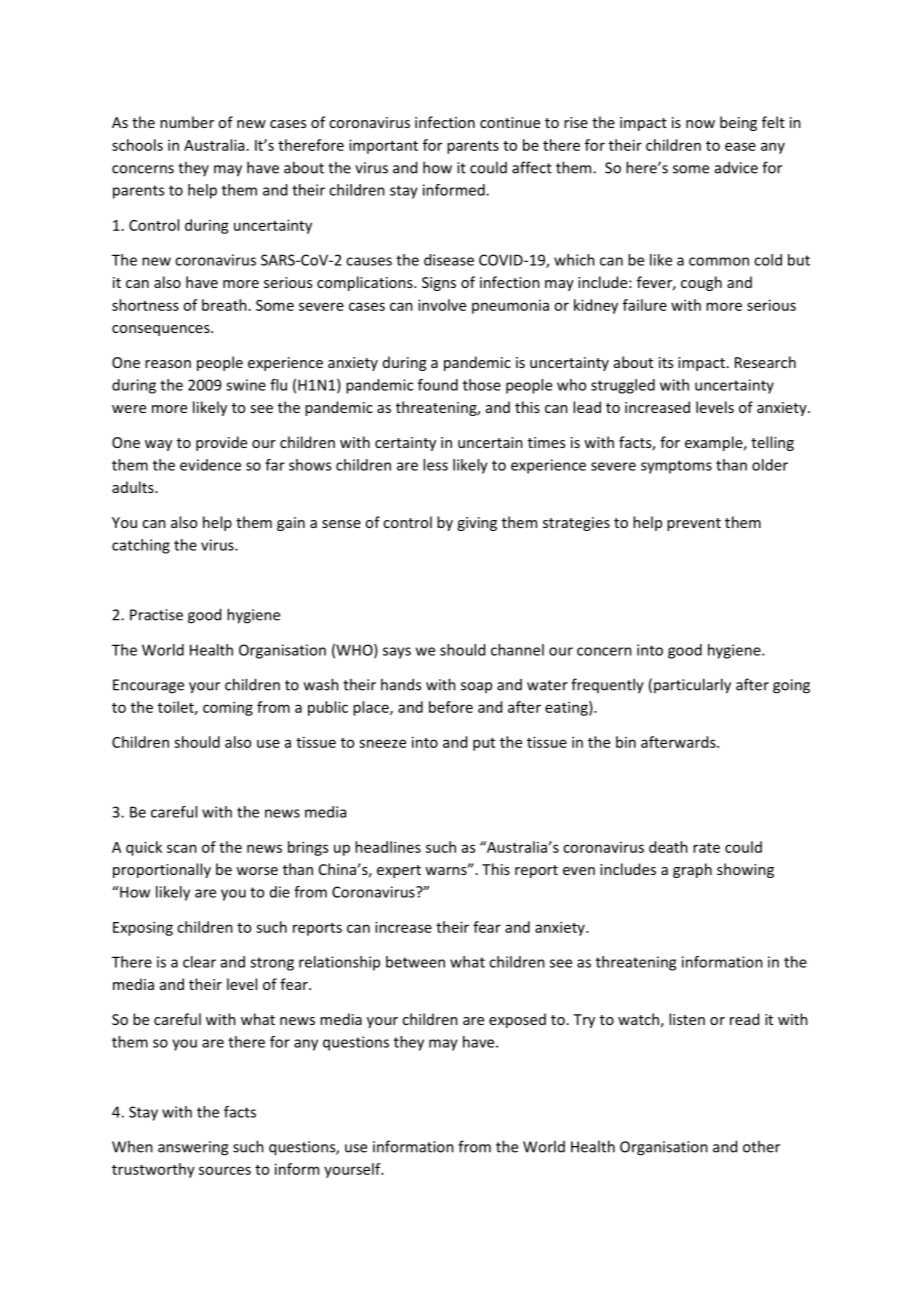 The image size is (924, 1308). I want to click on exposed, so click(517, 1020).
